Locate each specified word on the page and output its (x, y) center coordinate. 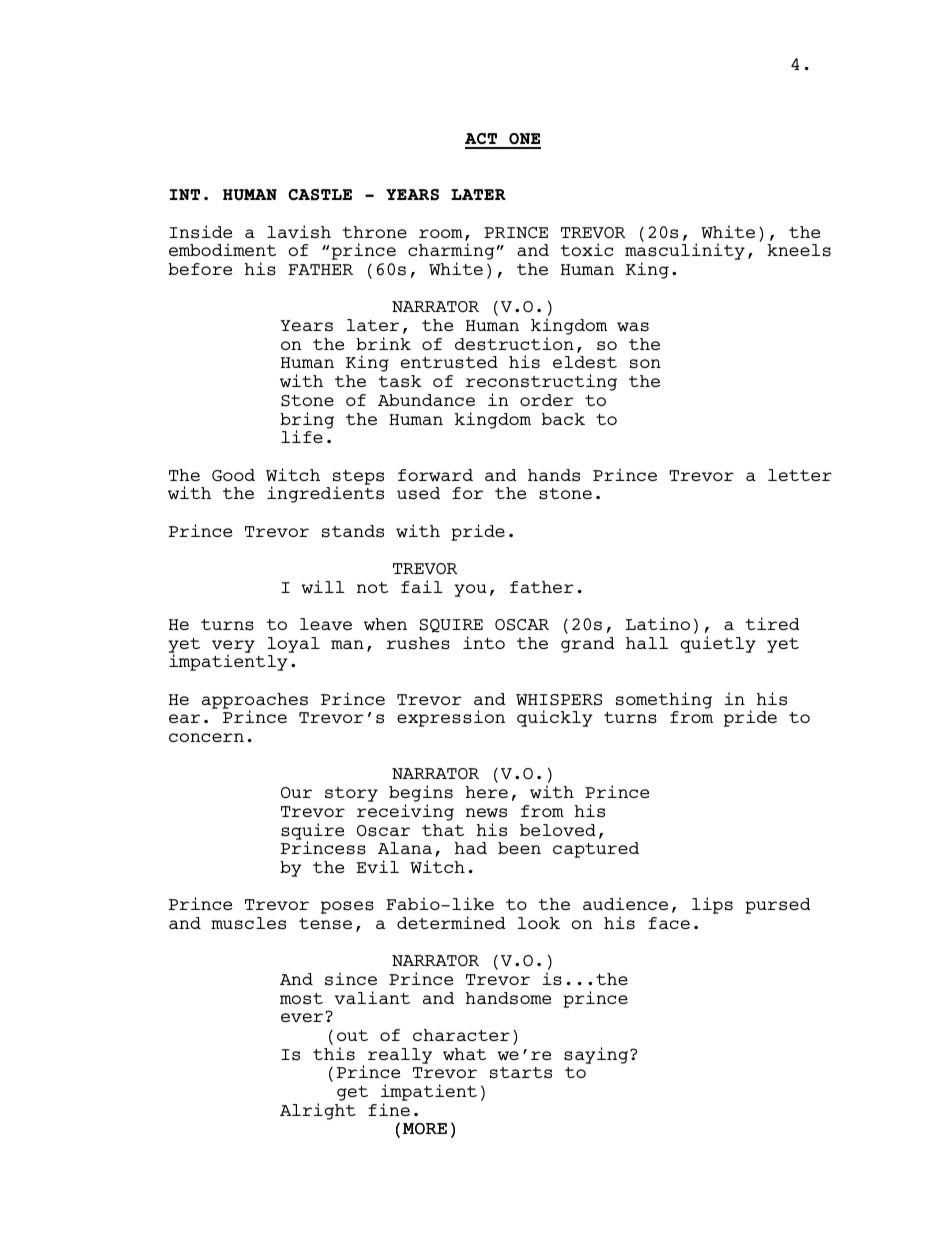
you (470, 590)
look (539, 923)
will (323, 586)
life (302, 436)
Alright (318, 1111)
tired (773, 623)
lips (712, 905)
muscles (248, 923)
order (547, 400)
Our (296, 792)
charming (451, 253)
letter (800, 475)
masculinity (685, 253)
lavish (299, 232)
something (664, 700)
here (487, 792)
